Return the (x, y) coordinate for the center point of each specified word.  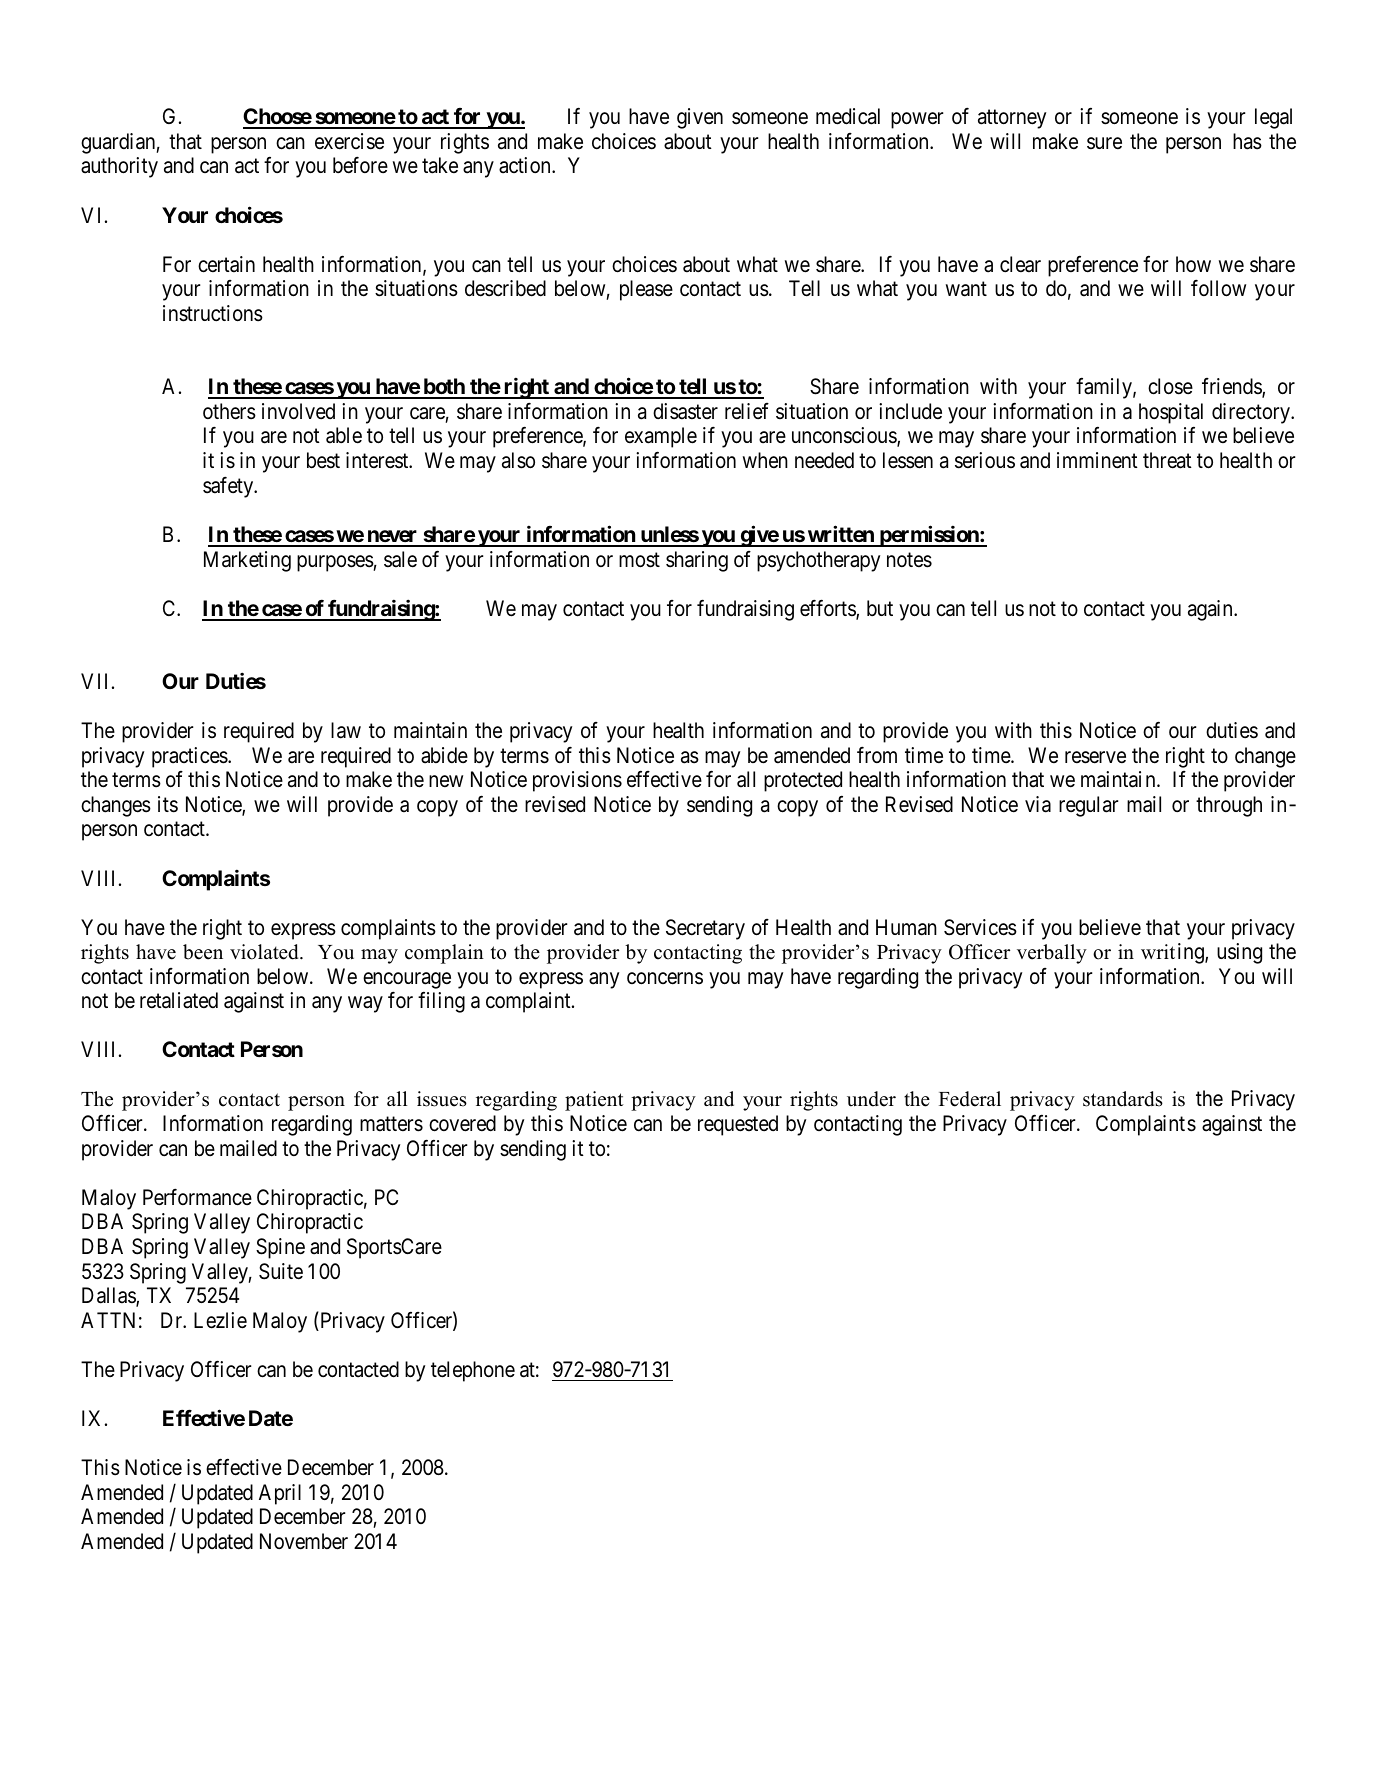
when (765, 460)
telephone (473, 1371)
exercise (349, 141)
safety (229, 487)
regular (1089, 806)
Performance (197, 1197)
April (280, 1494)
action (526, 165)
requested (738, 1125)
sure (1104, 143)
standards (1123, 1099)
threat (1167, 460)
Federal (970, 1099)
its (168, 804)
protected (803, 781)
